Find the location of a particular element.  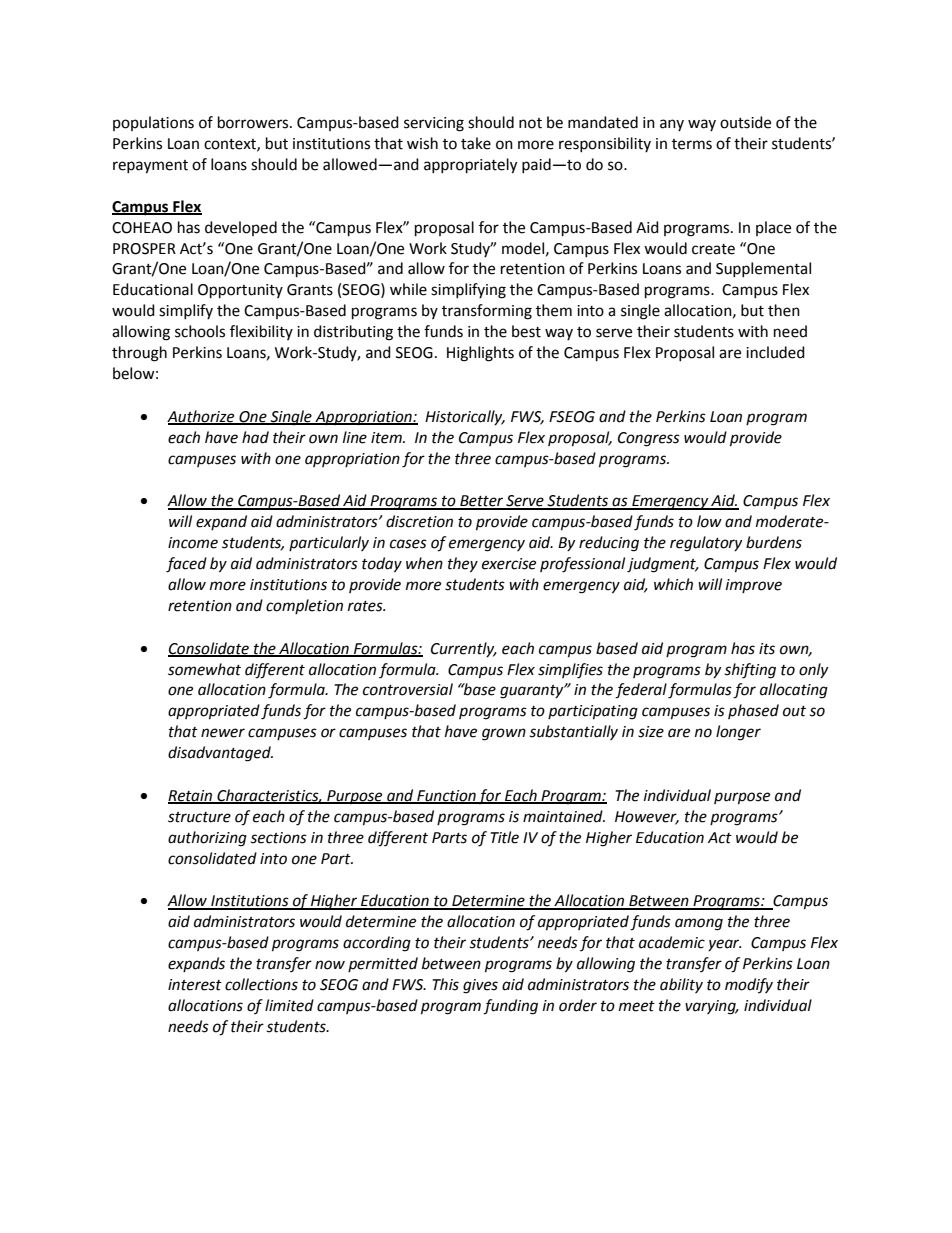

Function is located at coordinates (446, 796).
